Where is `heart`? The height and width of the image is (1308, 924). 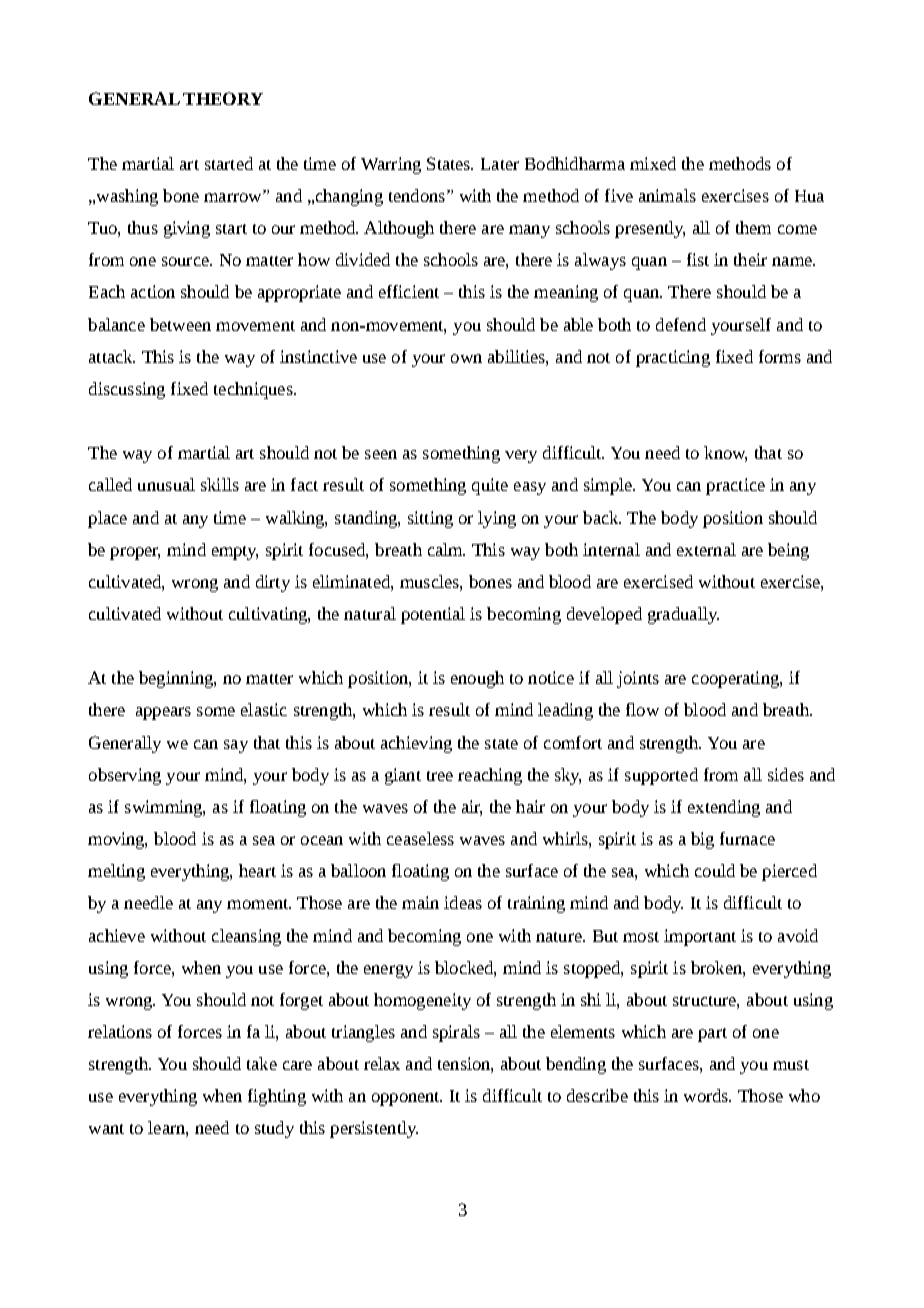 heart is located at coordinates (257, 870).
